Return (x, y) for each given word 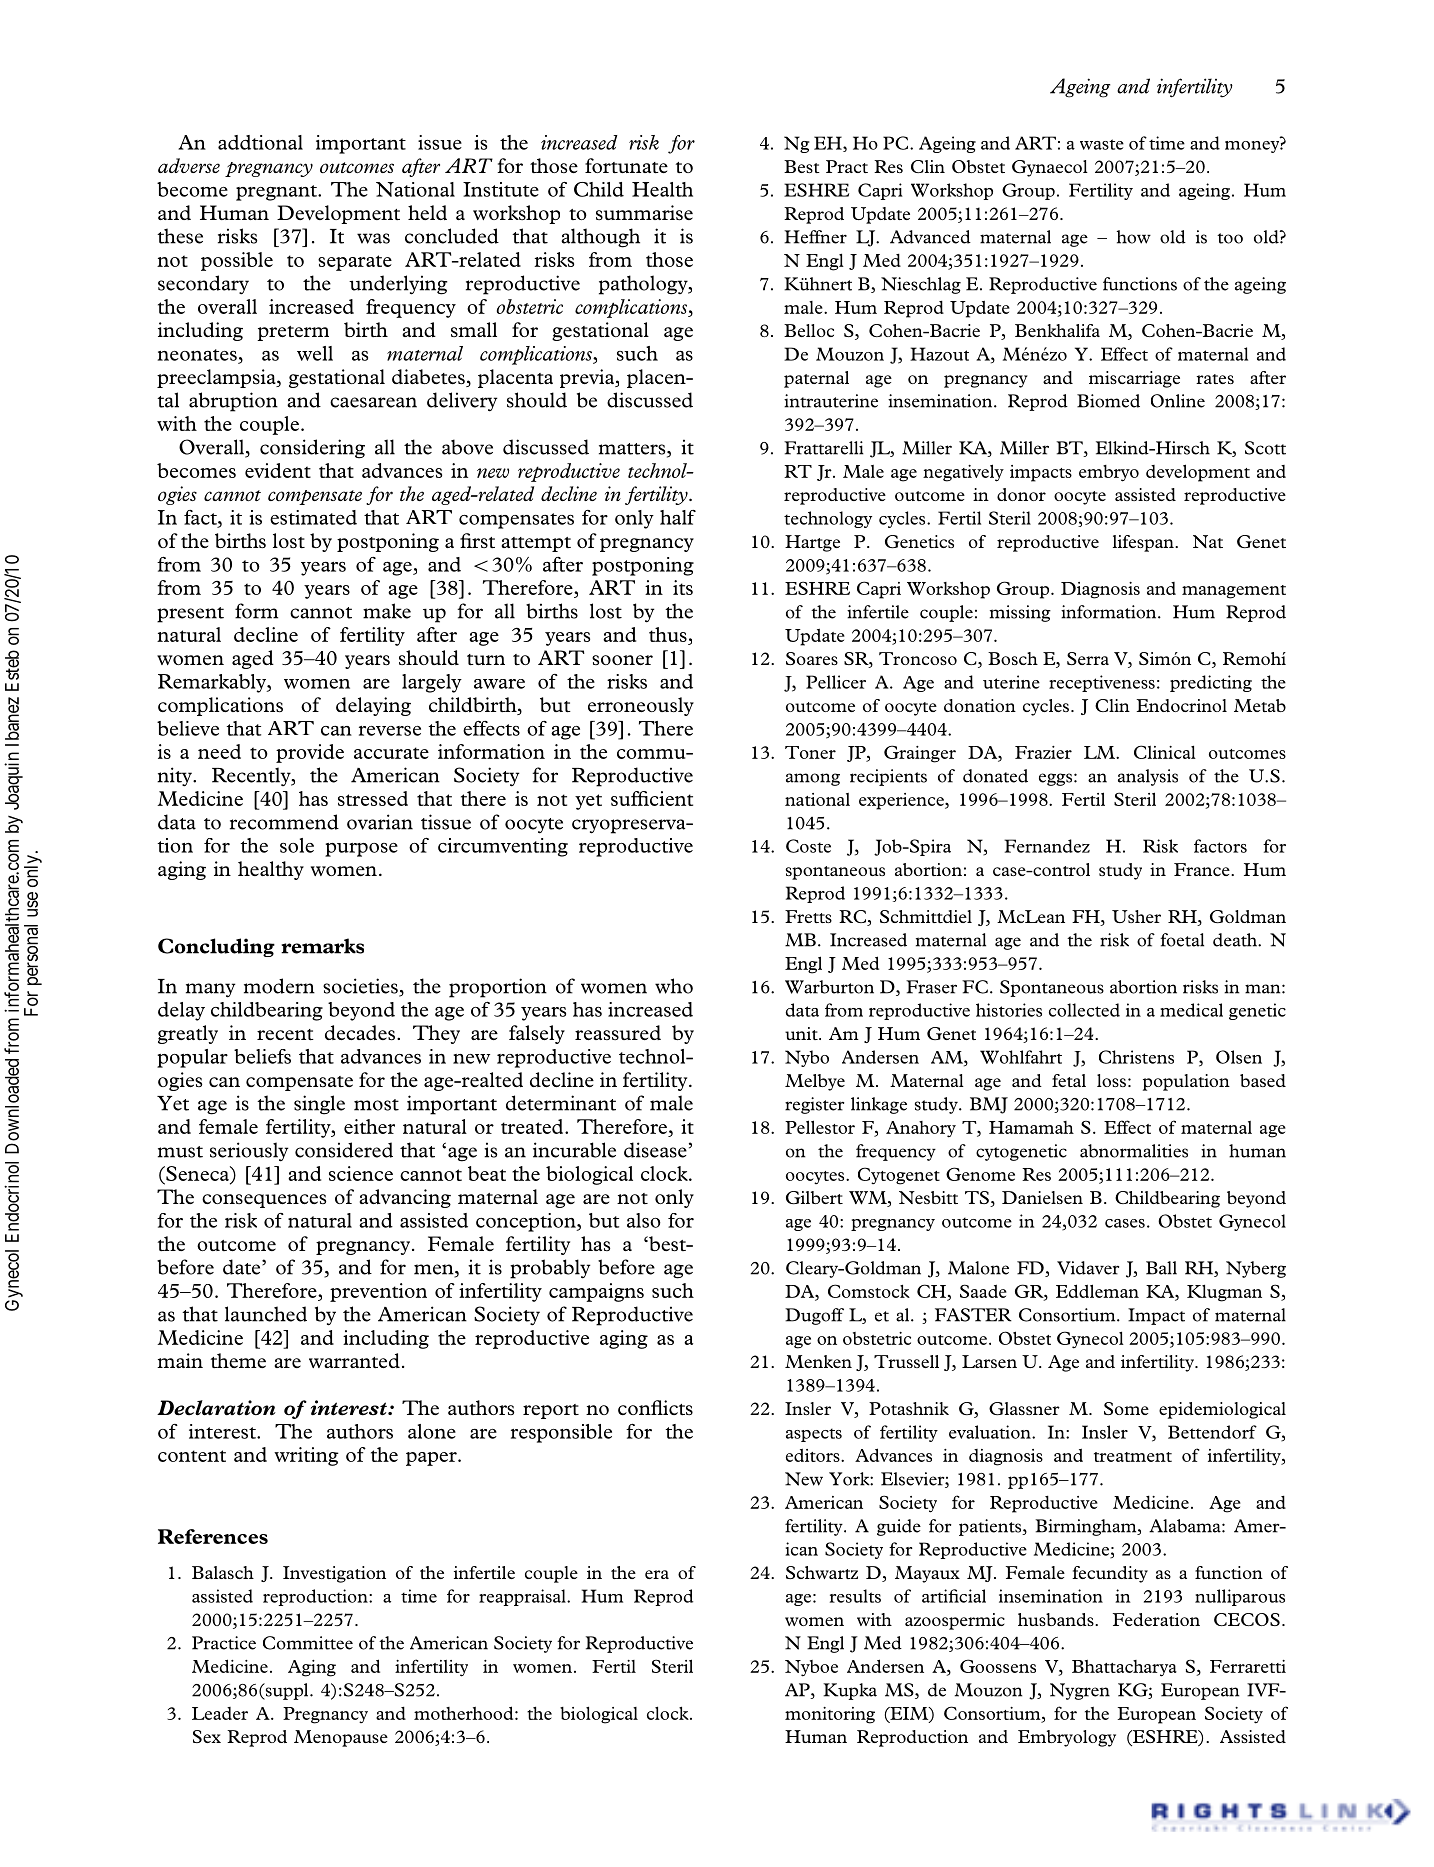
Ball (1161, 1268)
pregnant (277, 193)
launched (266, 1314)
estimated (313, 517)
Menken (818, 1361)
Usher (1136, 916)
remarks (322, 946)
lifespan (1144, 543)
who (674, 986)
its (683, 587)
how (1134, 237)
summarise (644, 212)
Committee (308, 1643)
